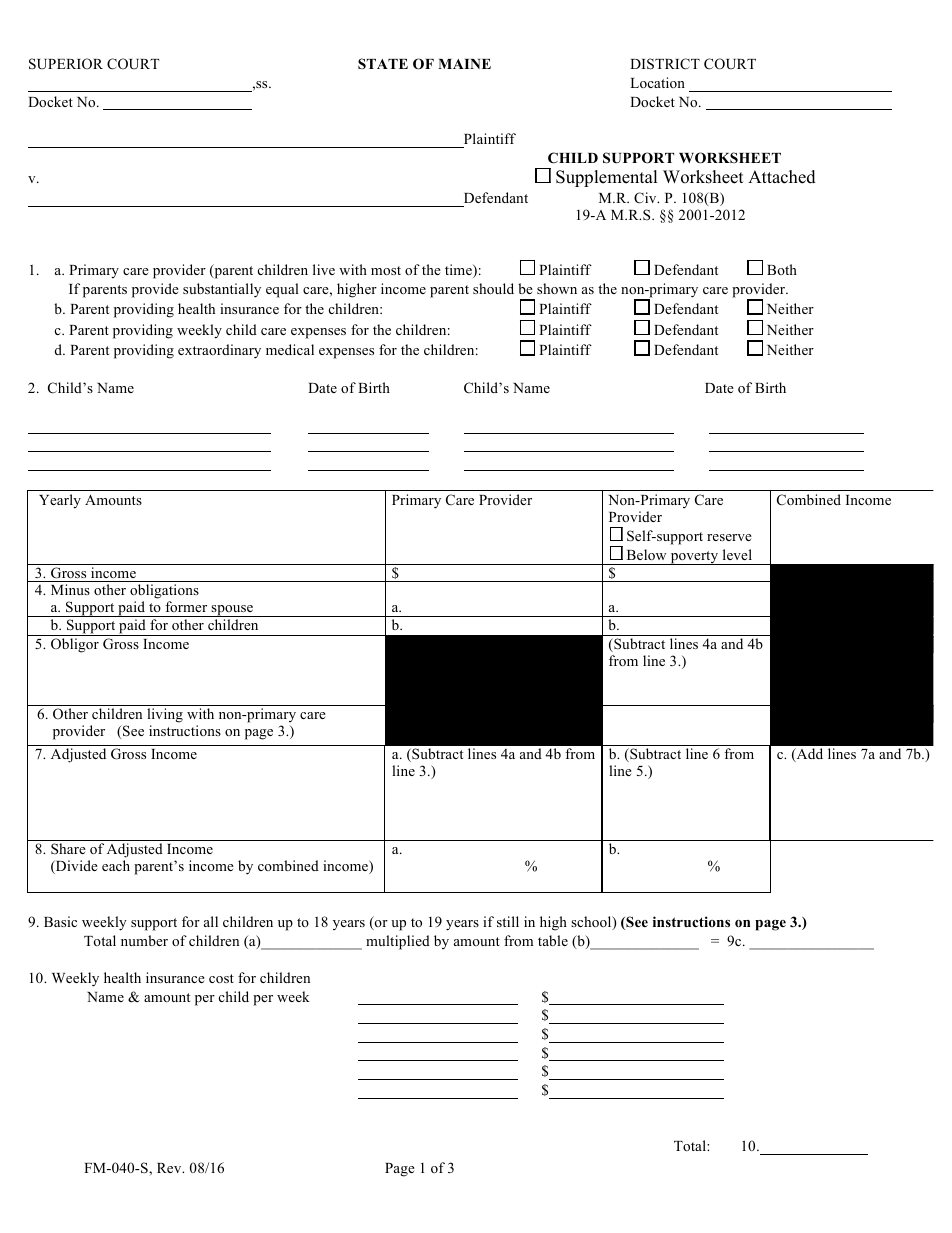 This screenshot has height=1233, width=952. What do you see at coordinates (657, 82) in the screenshot?
I see `Location` at bounding box center [657, 82].
